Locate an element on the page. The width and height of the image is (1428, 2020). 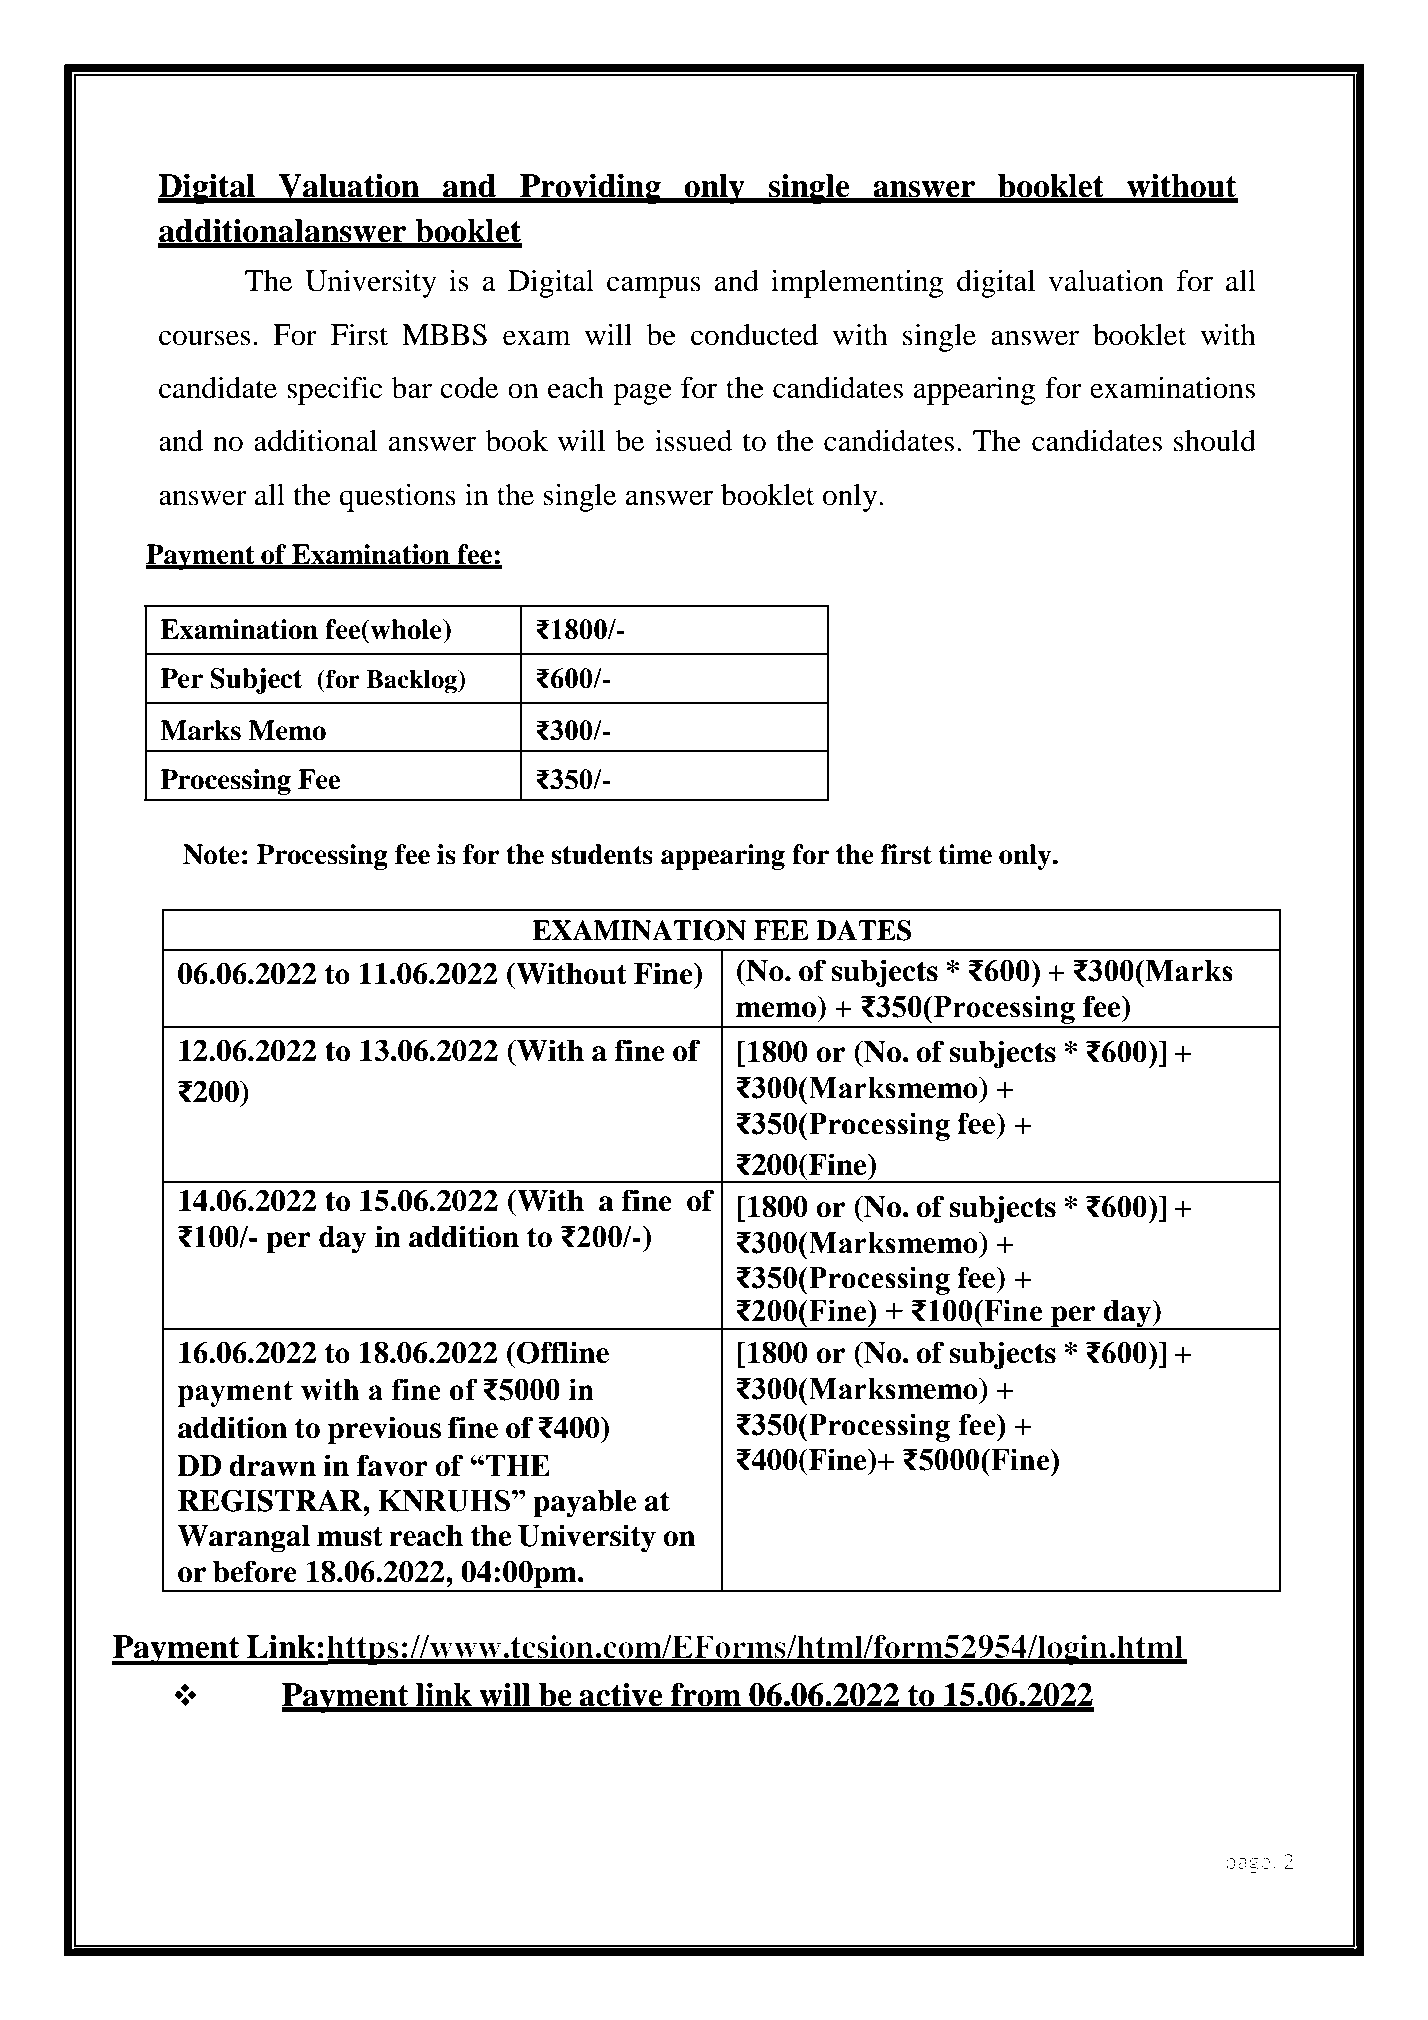
time is located at coordinates (965, 854).
